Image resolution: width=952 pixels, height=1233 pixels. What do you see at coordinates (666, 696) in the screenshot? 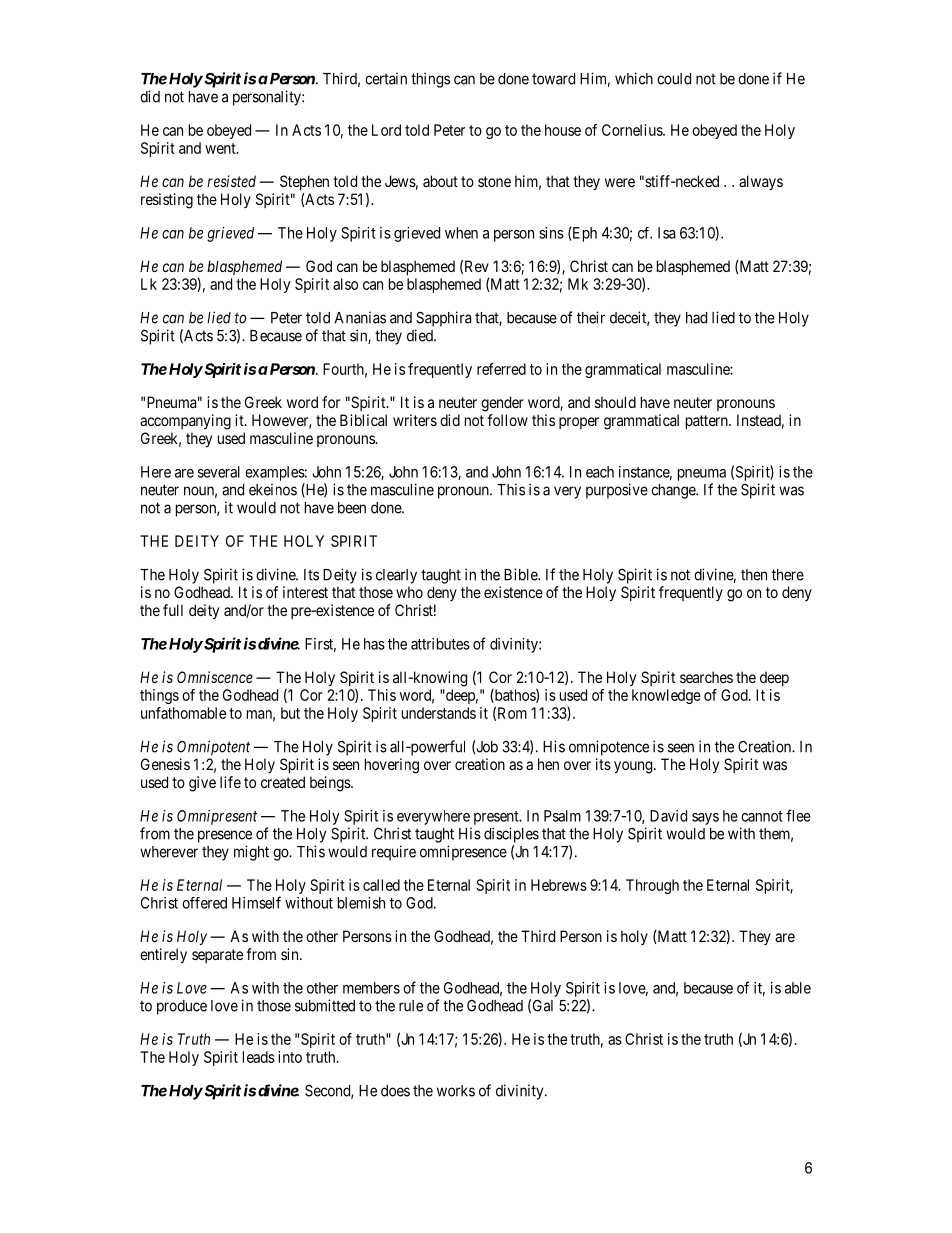
I see `knowledge` at bounding box center [666, 696].
